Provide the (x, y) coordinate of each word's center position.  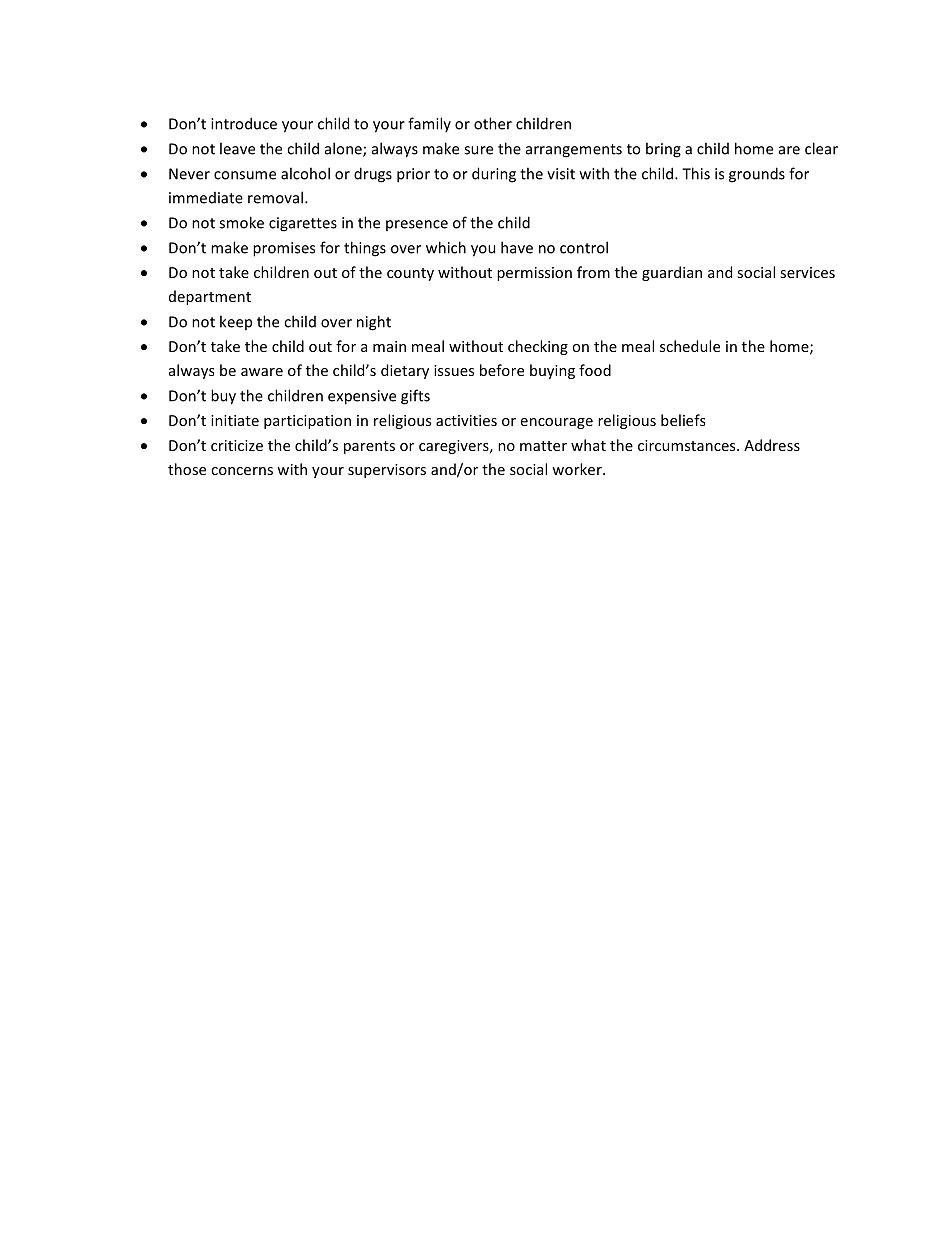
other (493, 123)
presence (417, 225)
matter (543, 446)
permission (534, 274)
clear (821, 148)
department (210, 297)
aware (262, 372)
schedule (690, 346)
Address (772, 445)
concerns (242, 471)
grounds (757, 175)
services (807, 272)
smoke (241, 222)
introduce (244, 123)
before (502, 370)
